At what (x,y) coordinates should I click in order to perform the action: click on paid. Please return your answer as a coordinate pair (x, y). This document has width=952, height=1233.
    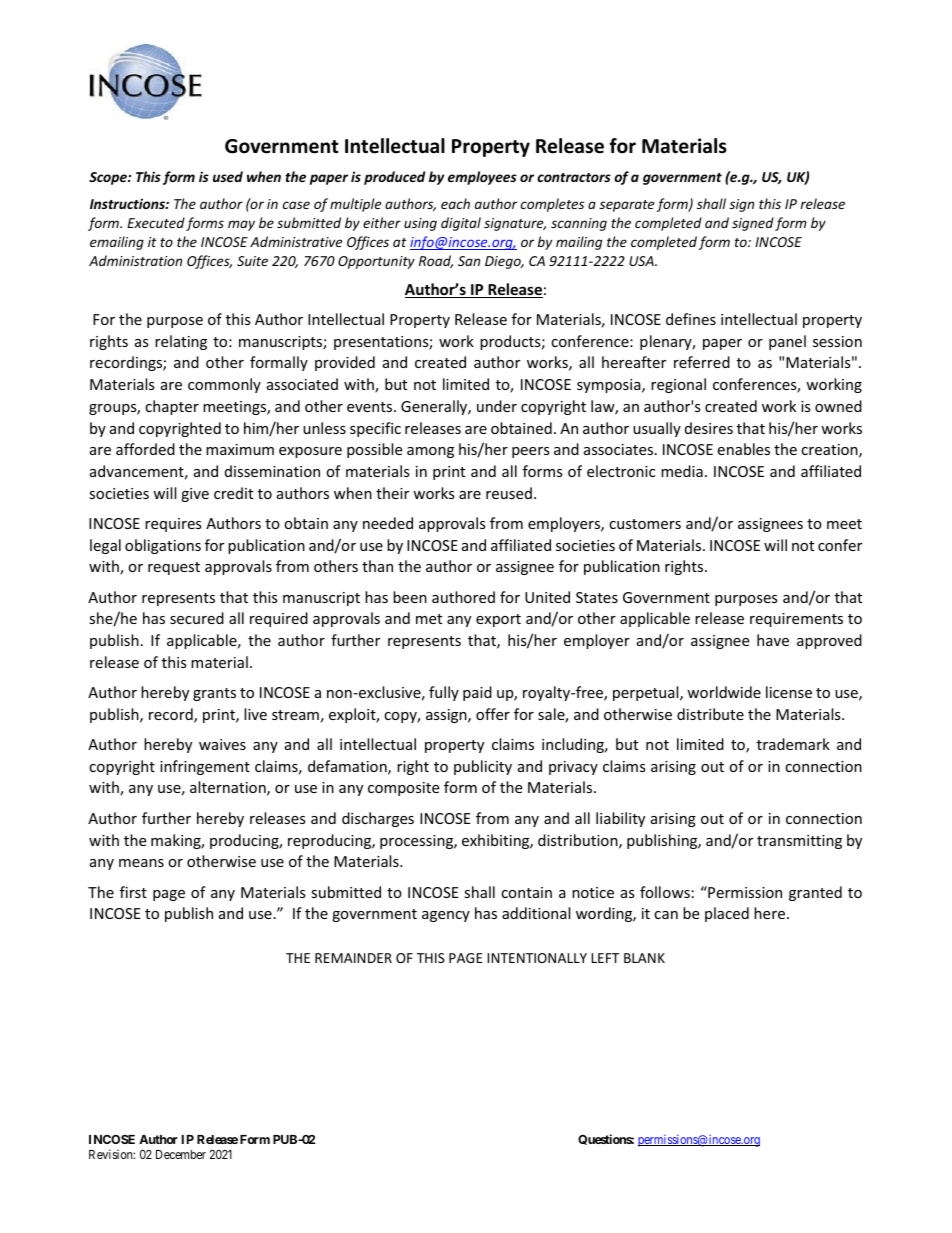
    Looking at the image, I should click on (477, 693).
